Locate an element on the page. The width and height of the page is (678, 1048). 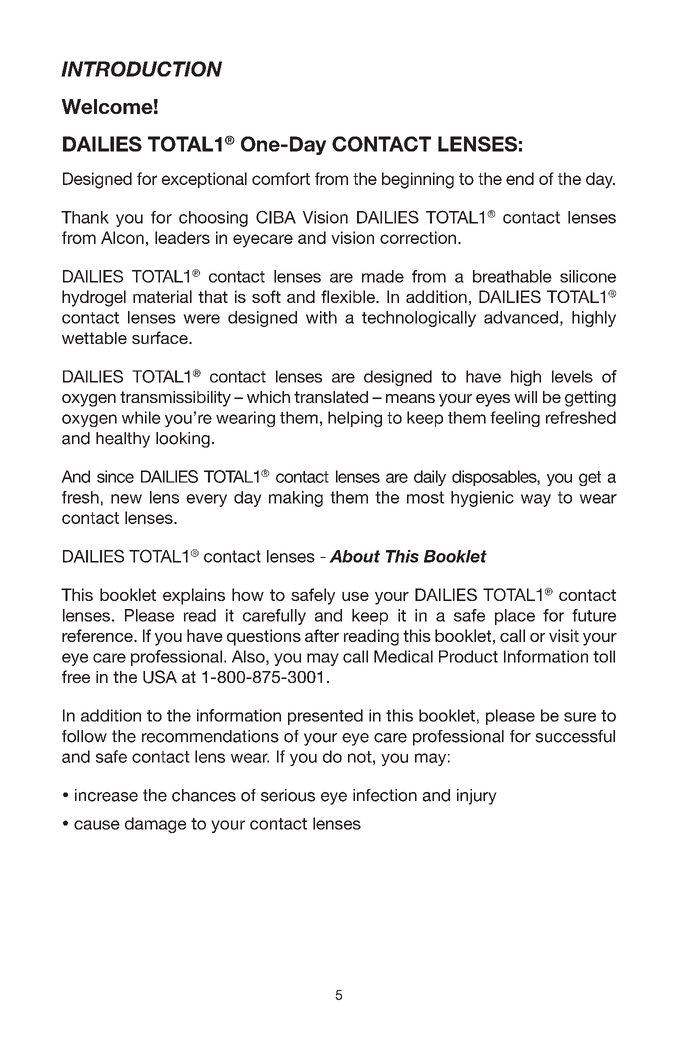
infection is located at coordinates (385, 795).
